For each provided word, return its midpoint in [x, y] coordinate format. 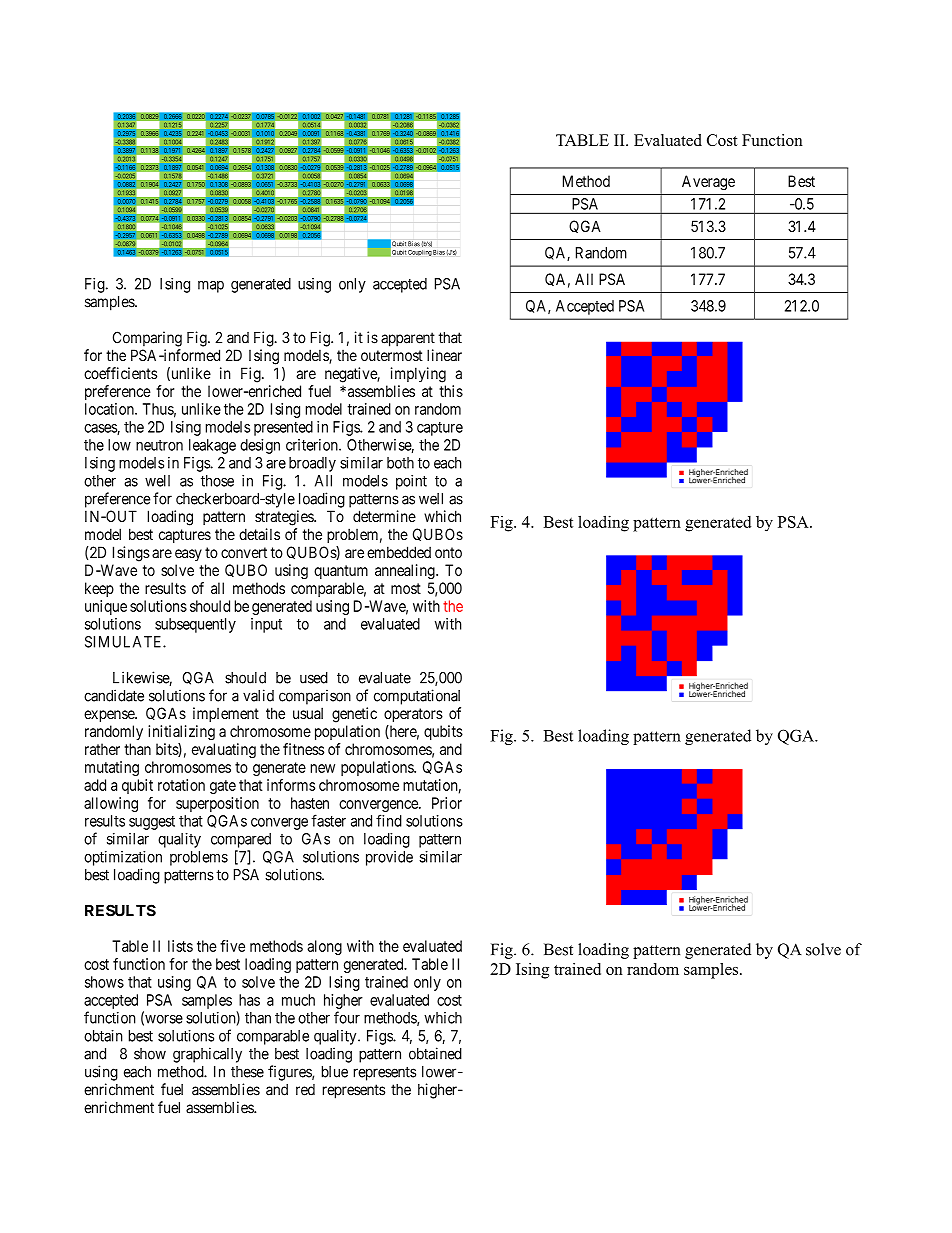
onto [448, 552]
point [411, 482]
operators [413, 715]
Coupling [420, 253]
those [217, 481]
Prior [447, 803]
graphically [207, 1055]
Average [708, 182]
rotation [181, 785]
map [211, 286]
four [347, 1017]
